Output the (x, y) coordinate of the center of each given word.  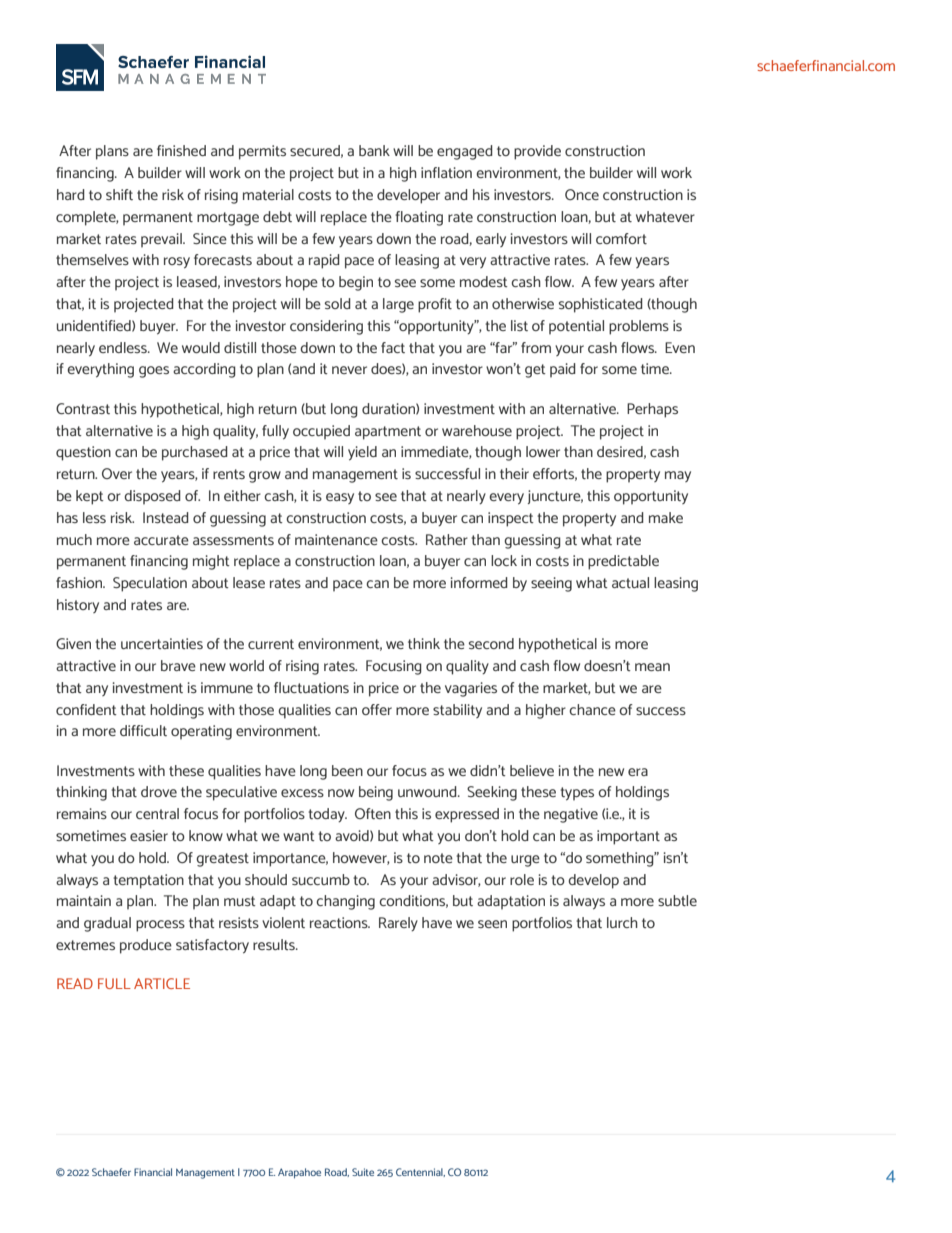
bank (374, 150)
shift (119, 194)
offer (377, 709)
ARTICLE (162, 983)
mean (652, 667)
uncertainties (162, 643)
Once (582, 194)
